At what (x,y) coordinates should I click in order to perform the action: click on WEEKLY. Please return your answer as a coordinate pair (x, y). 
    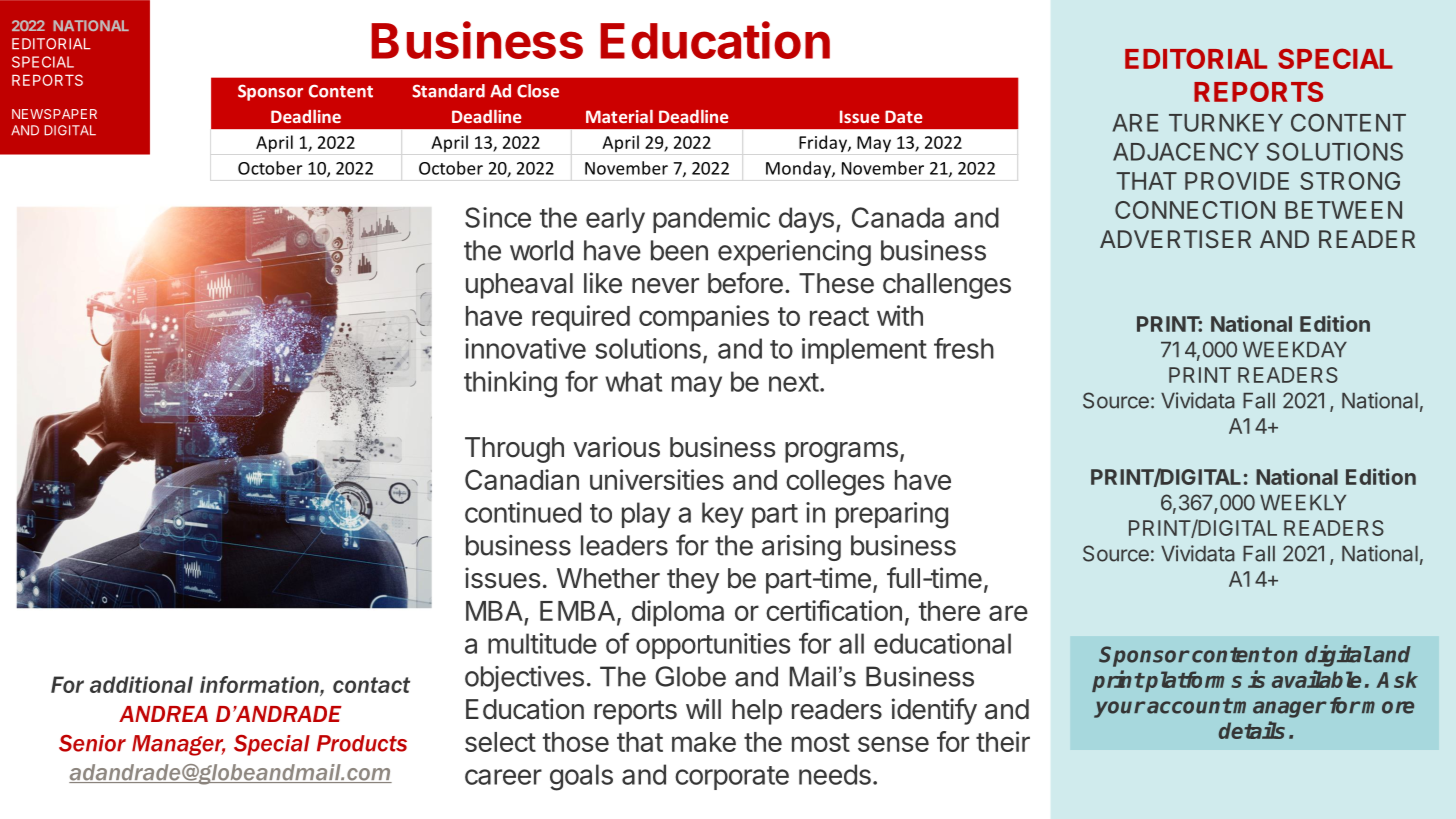
    Looking at the image, I should click on (1303, 502).
